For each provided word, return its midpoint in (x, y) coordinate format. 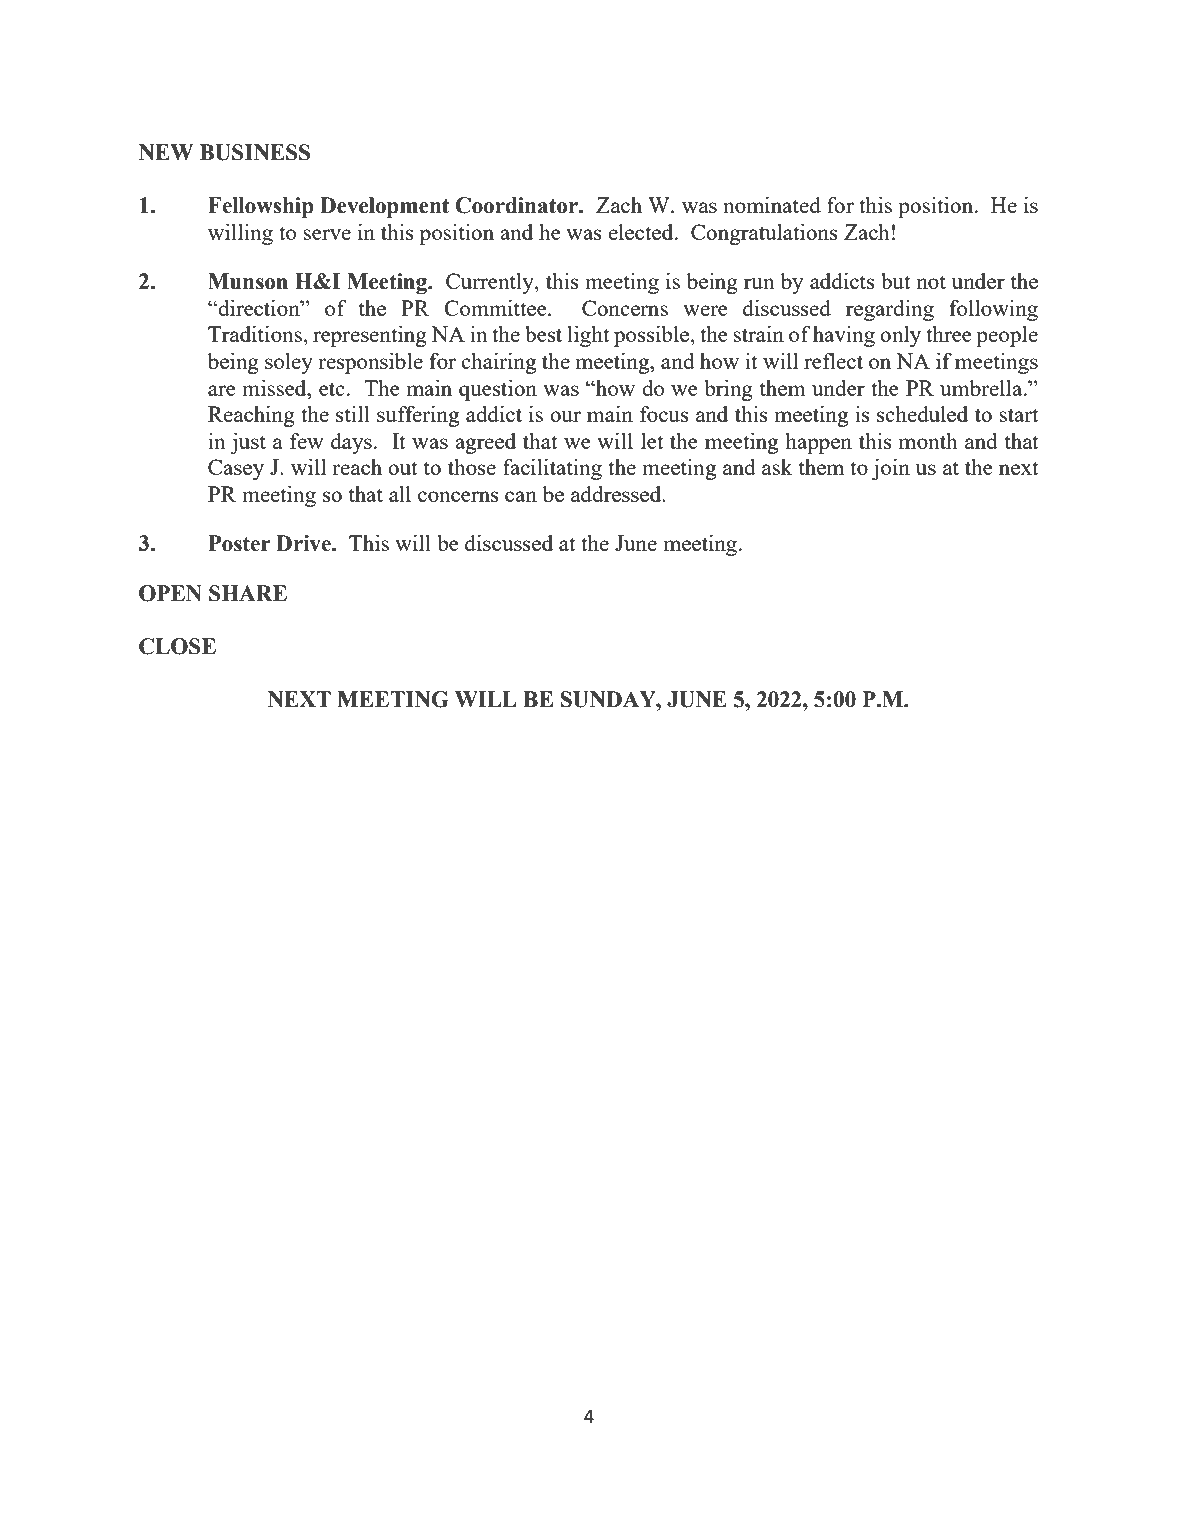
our (565, 416)
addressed (617, 494)
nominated (772, 205)
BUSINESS (255, 152)
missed (275, 388)
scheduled (922, 414)
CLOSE (177, 646)
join (891, 469)
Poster (239, 543)
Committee (496, 308)
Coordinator (517, 205)
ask (777, 467)
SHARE (248, 593)
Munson (248, 281)
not (931, 282)
